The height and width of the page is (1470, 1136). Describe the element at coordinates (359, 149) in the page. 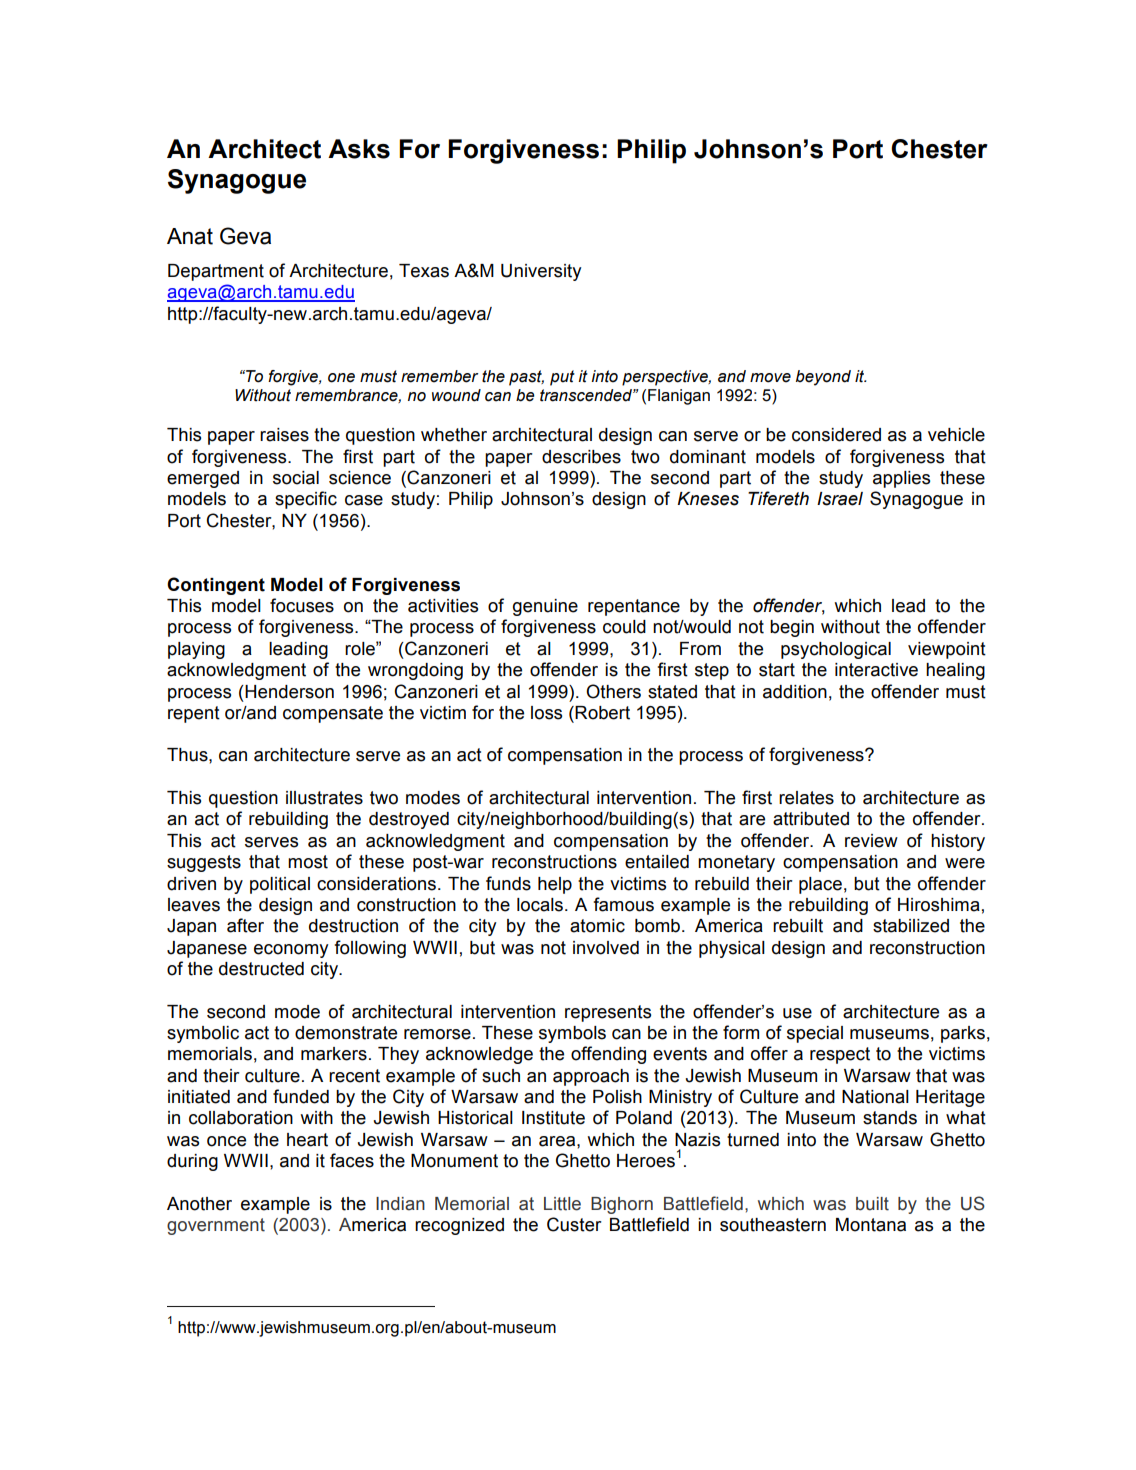

I see `Asks` at that location.
